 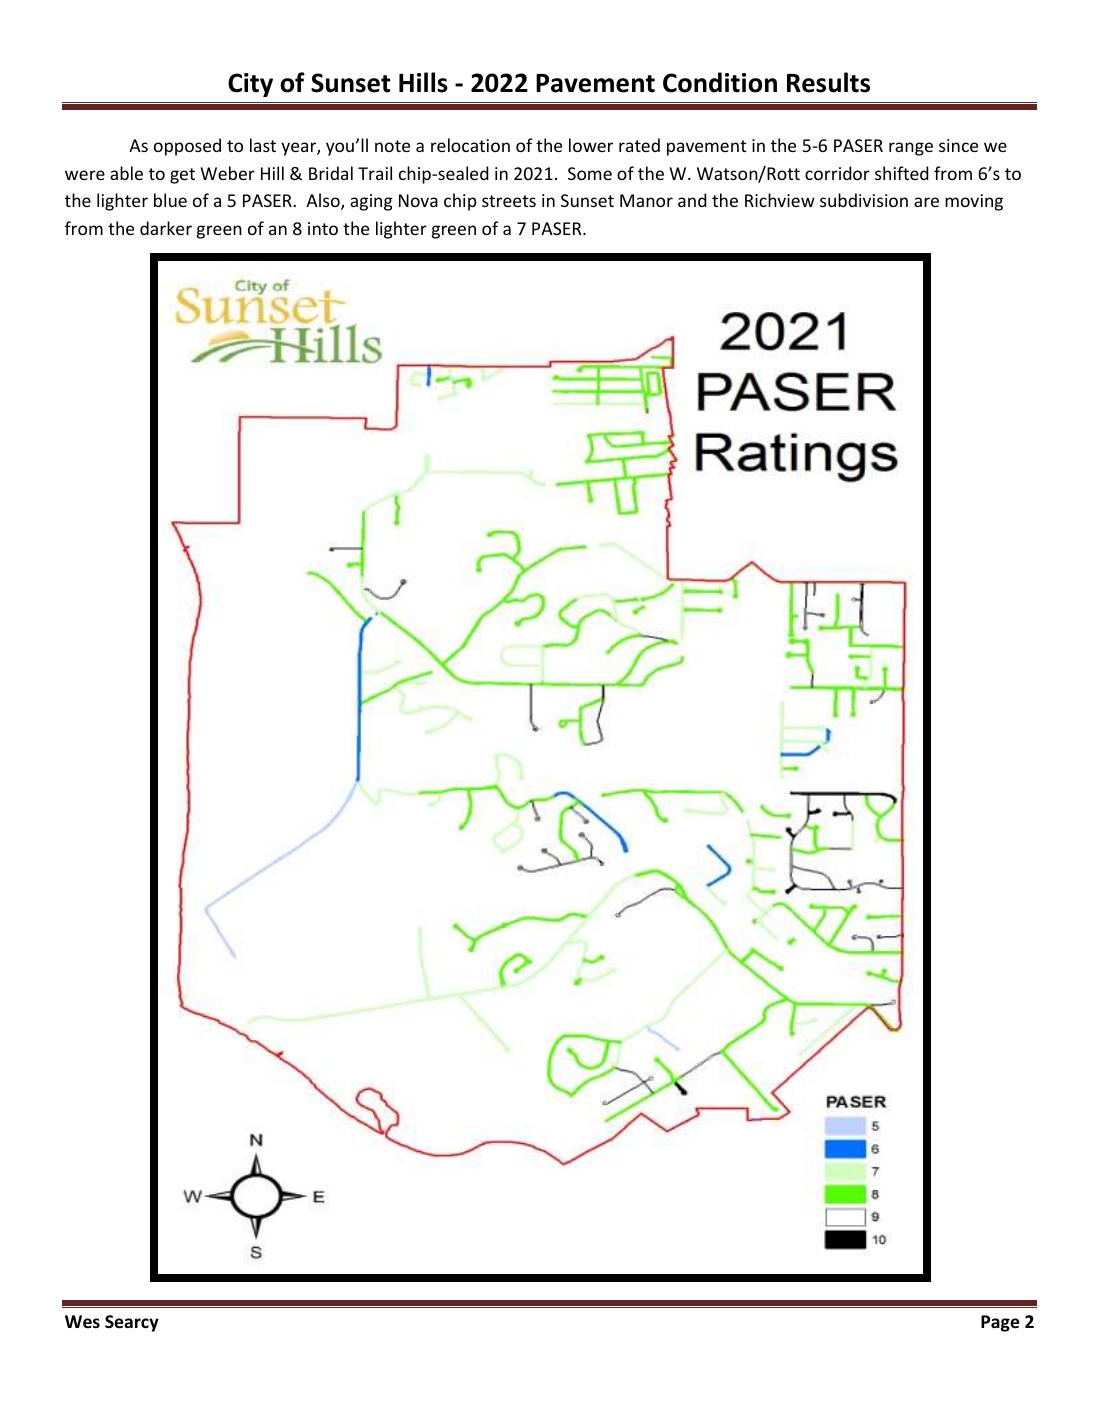 What do you see at coordinates (911, 149) in the image?
I see `range` at bounding box center [911, 149].
